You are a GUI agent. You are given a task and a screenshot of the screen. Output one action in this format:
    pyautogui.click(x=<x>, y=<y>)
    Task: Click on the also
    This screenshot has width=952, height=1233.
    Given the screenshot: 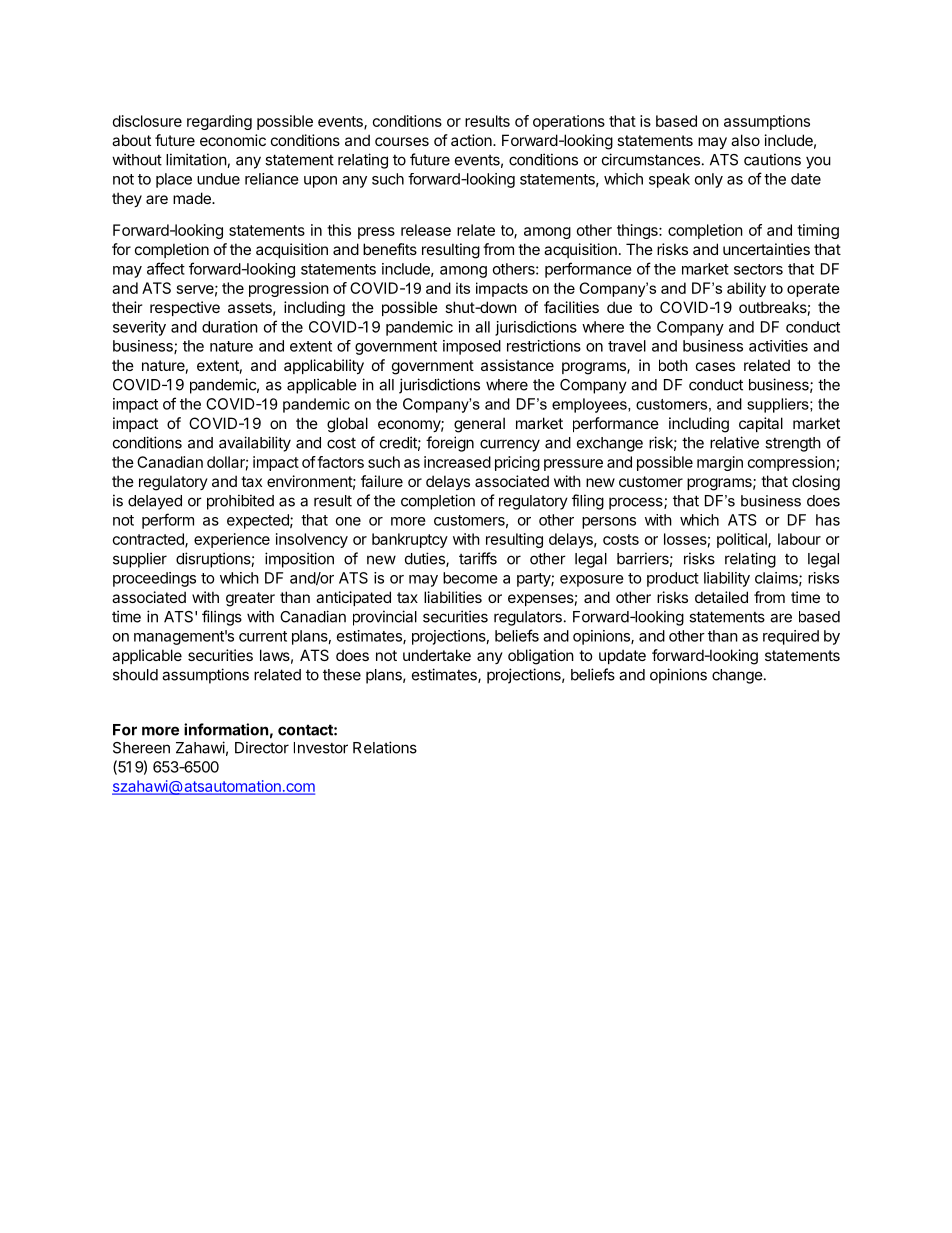 What is the action you would take?
    pyautogui.click(x=745, y=140)
